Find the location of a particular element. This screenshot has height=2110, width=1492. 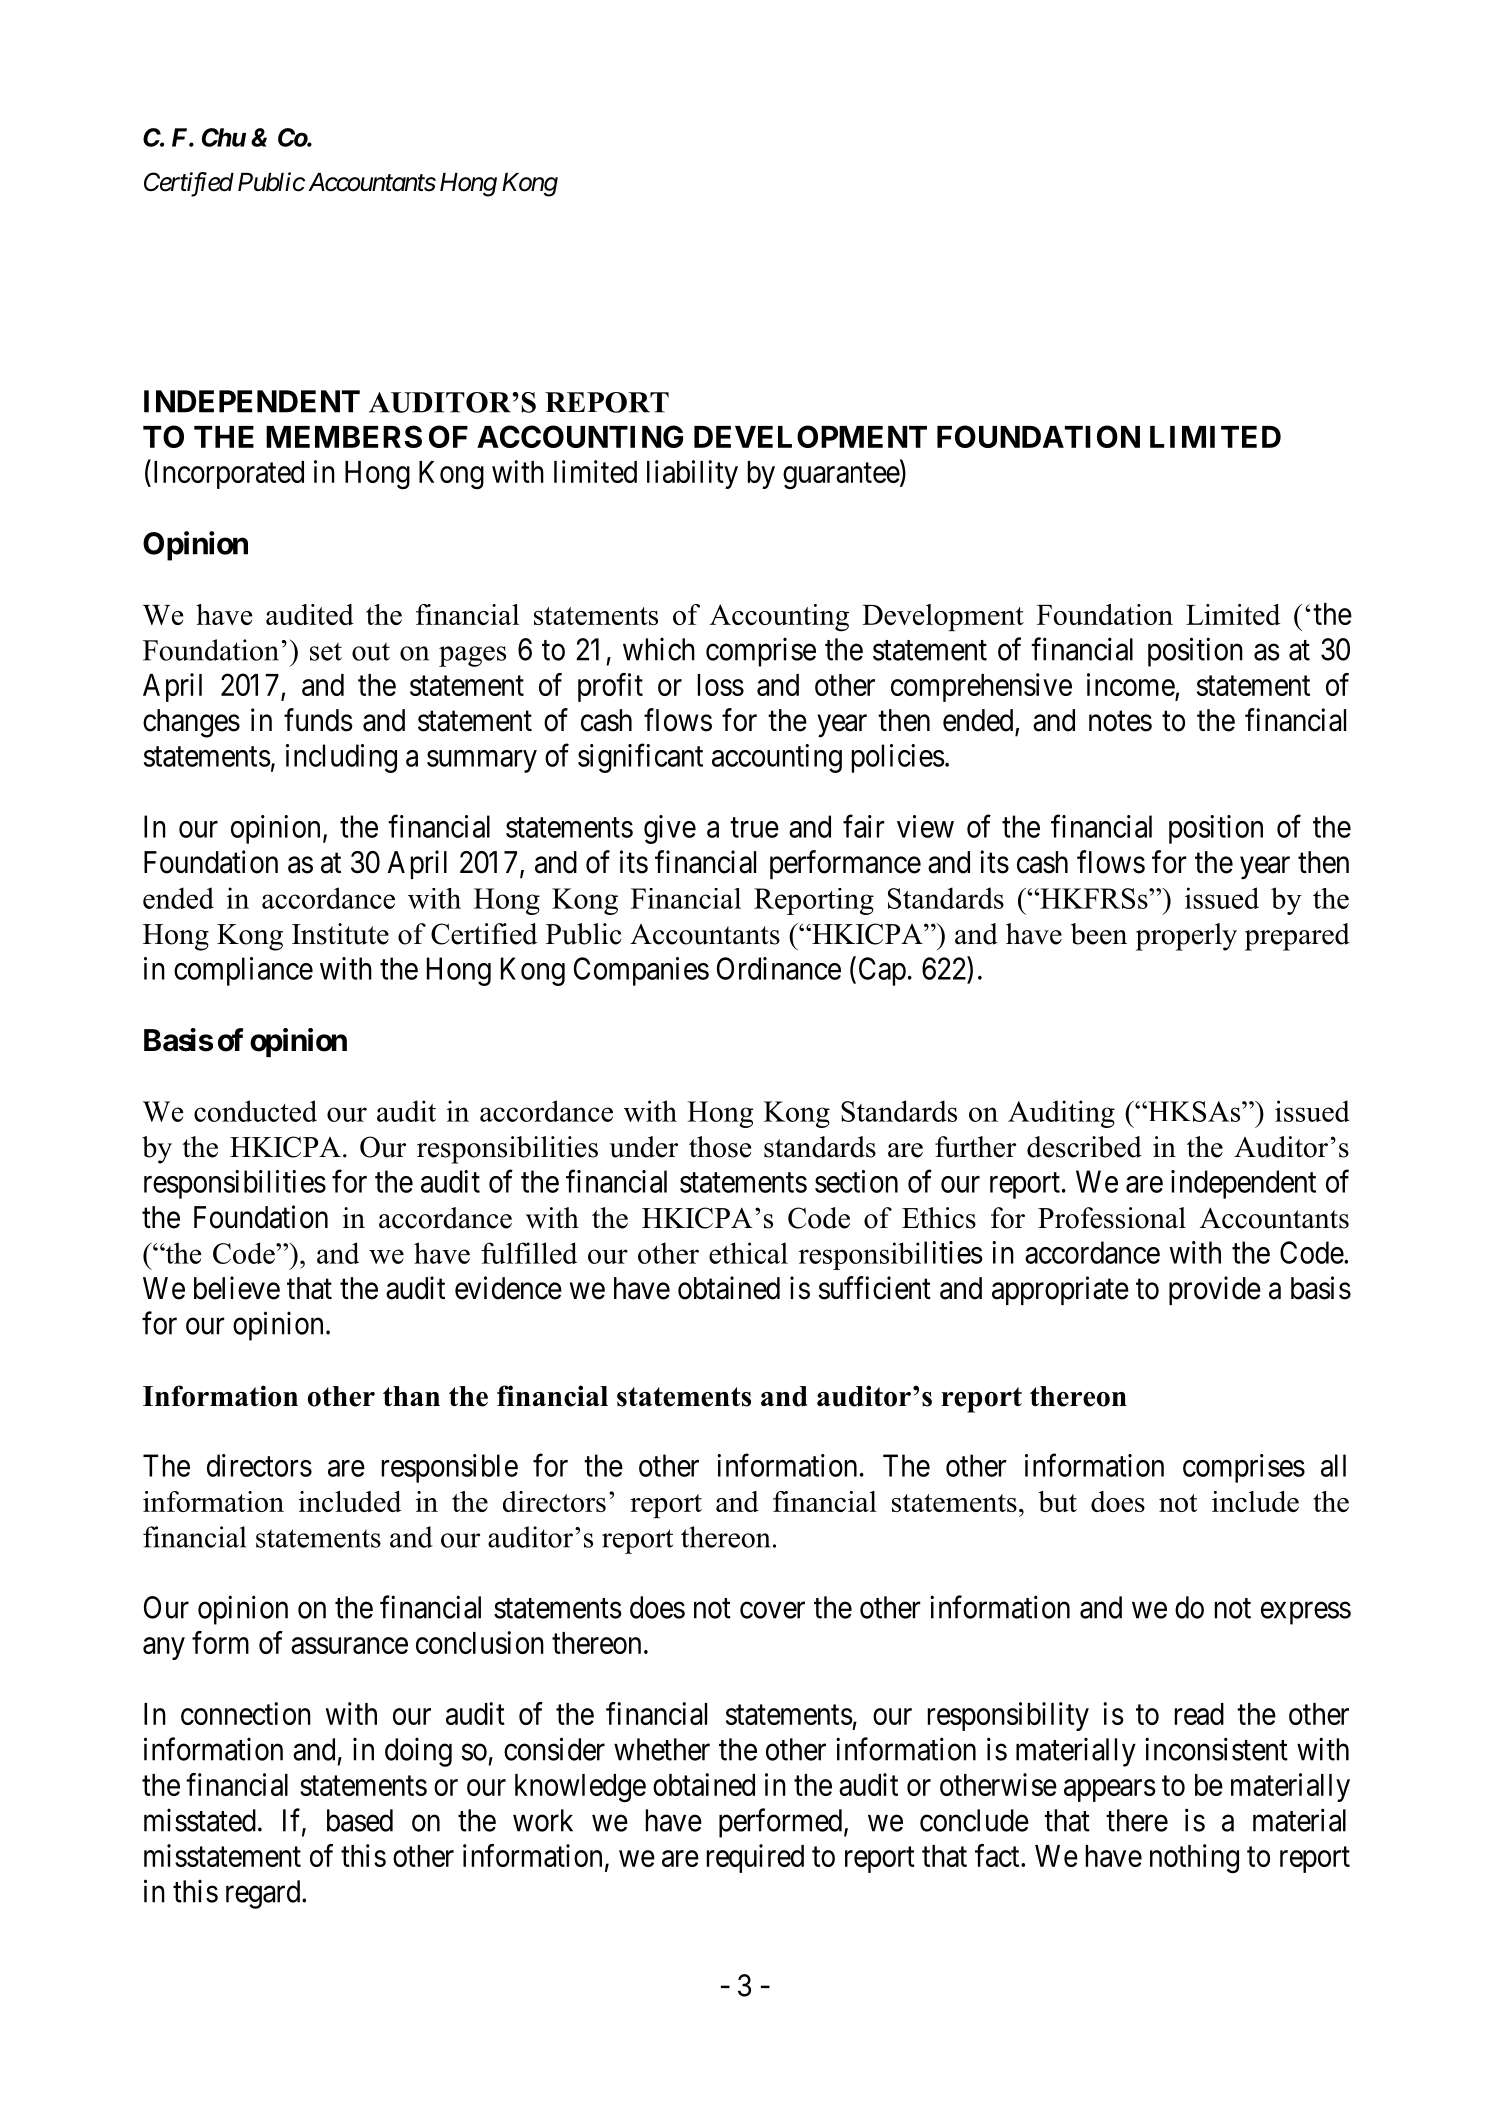

properly is located at coordinates (1186, 937).
